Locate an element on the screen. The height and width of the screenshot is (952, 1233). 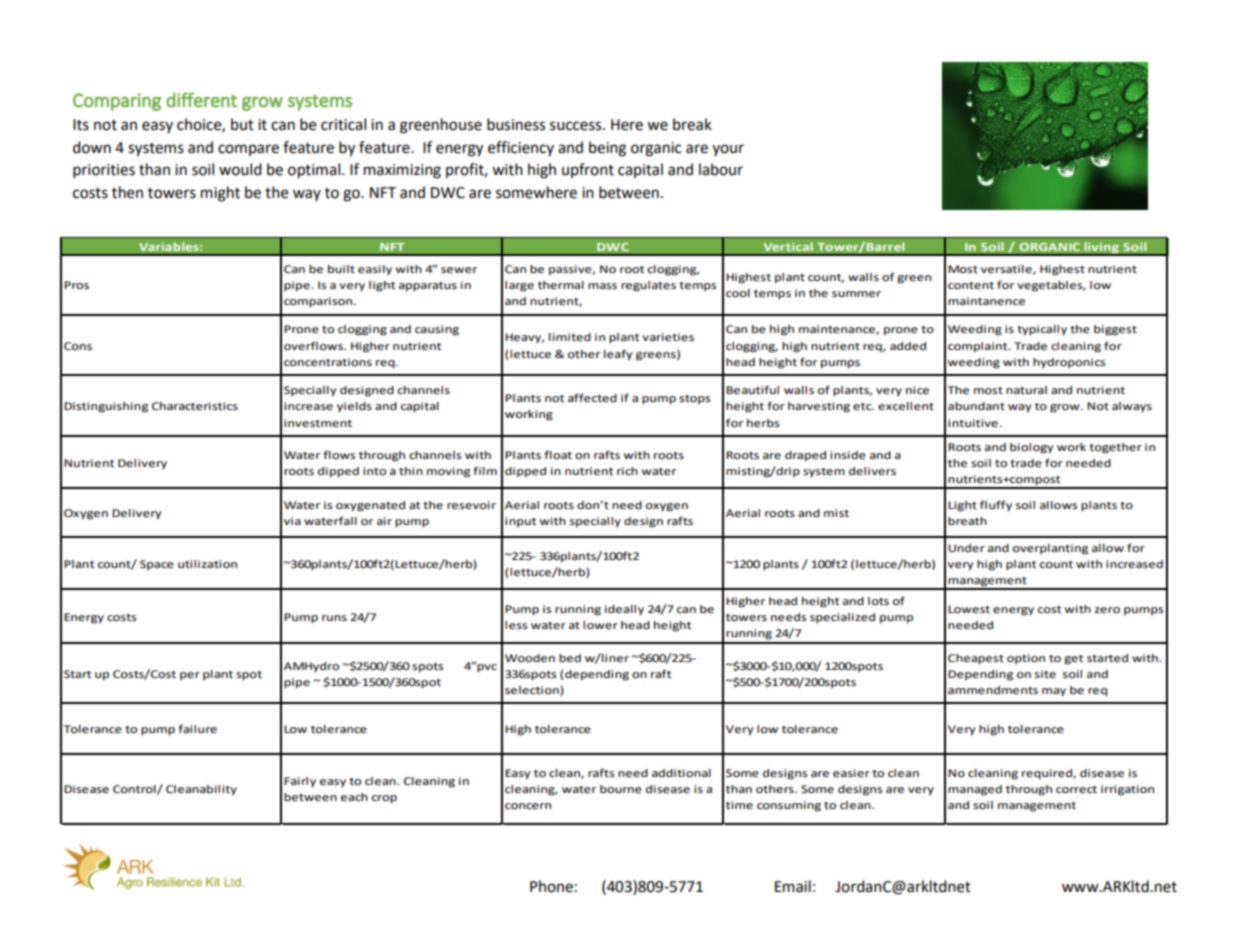
rich is located at coordinates (627, 471).
